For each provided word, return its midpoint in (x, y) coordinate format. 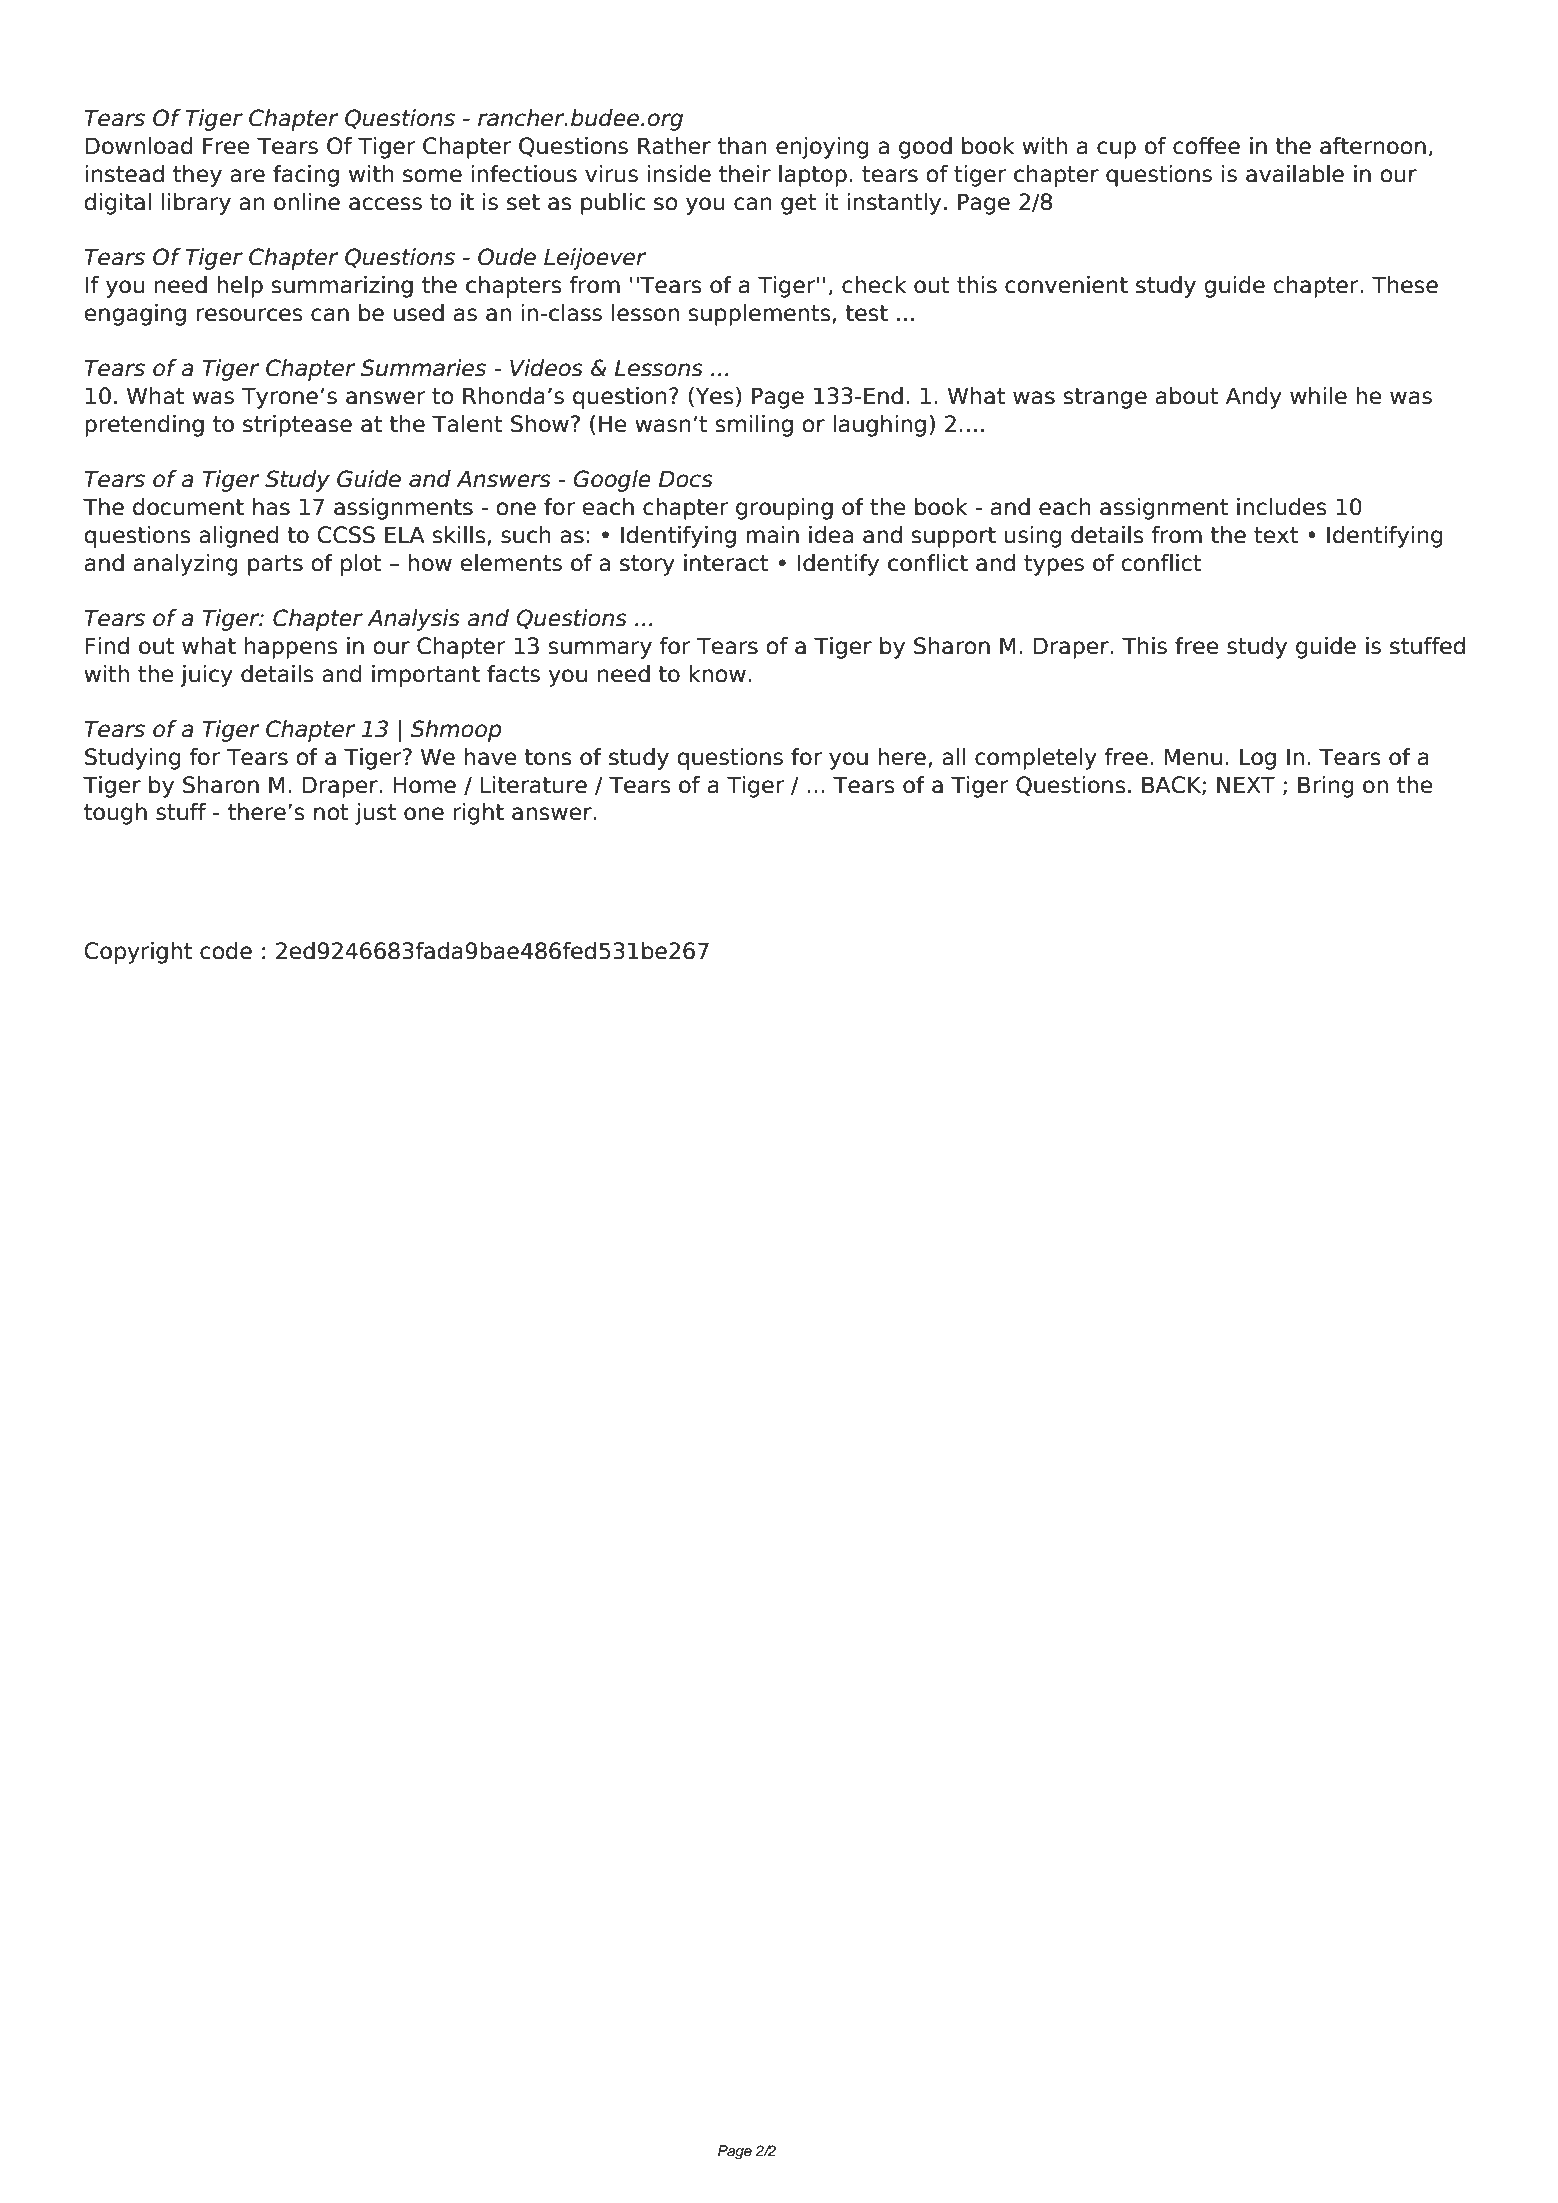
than (742, 146)
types (1054, 565)
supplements (759, 315)
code (226, 951)
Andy (1254, 398)
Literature (533, 785)
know (717, 674)
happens (291, 648)
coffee (1206, 146)
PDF (204, 45)
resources (249, 315)
